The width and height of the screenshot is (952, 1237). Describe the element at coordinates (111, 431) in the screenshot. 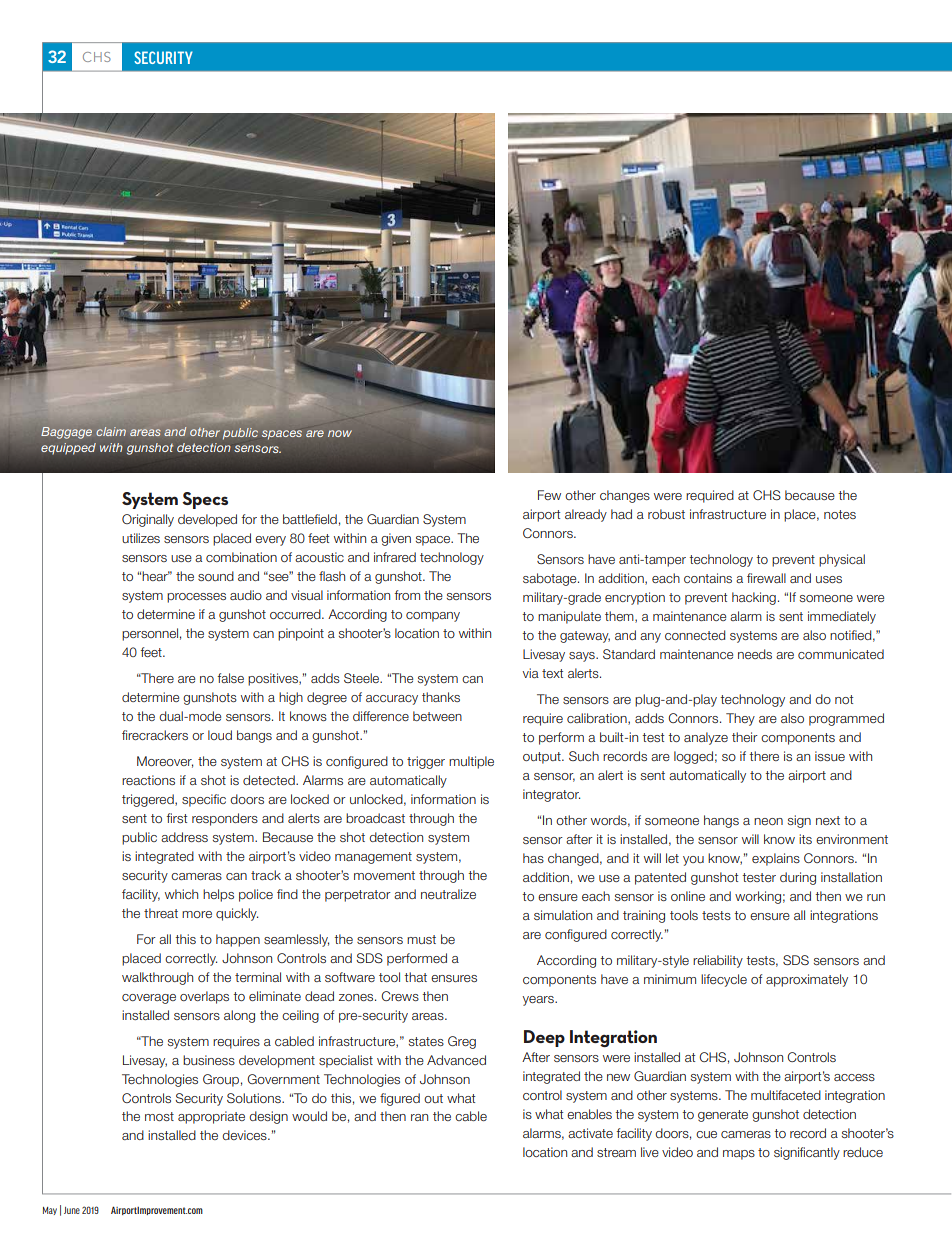

I see `claim` at that location.
